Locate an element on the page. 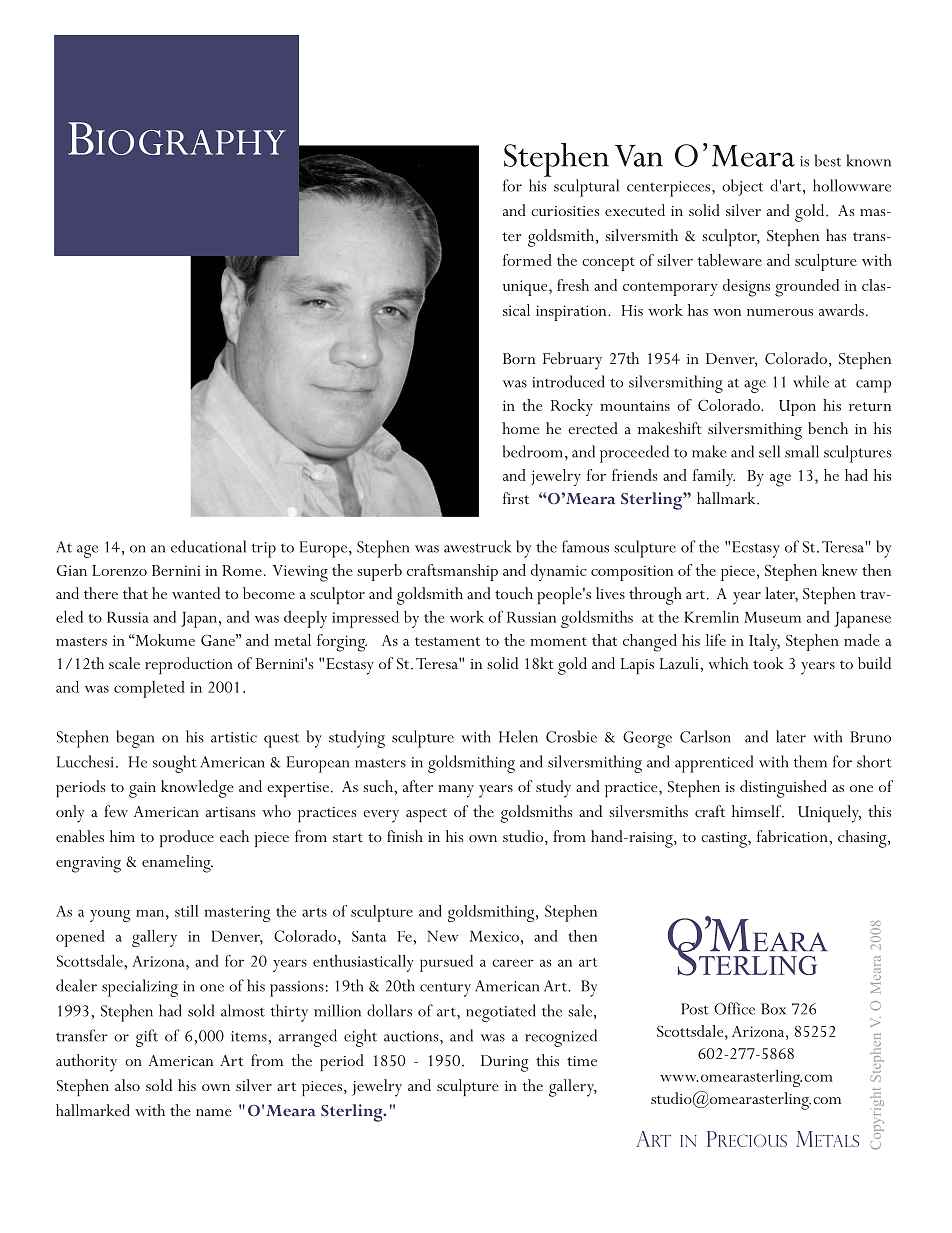  Museum is located at coordinates (772, 617).
